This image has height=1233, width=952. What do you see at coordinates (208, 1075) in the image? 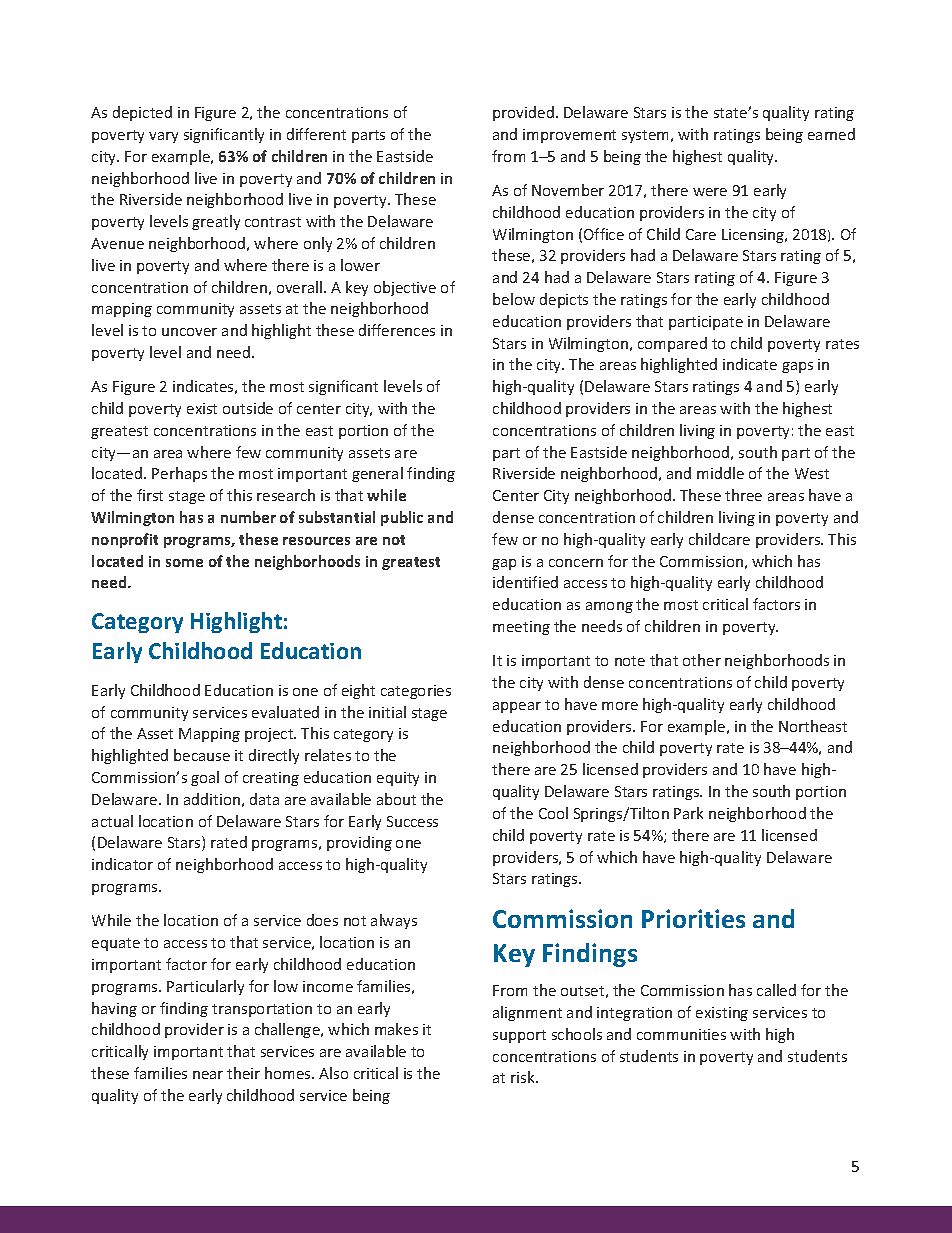
I see `near` at bounding box center [208, 1075].
